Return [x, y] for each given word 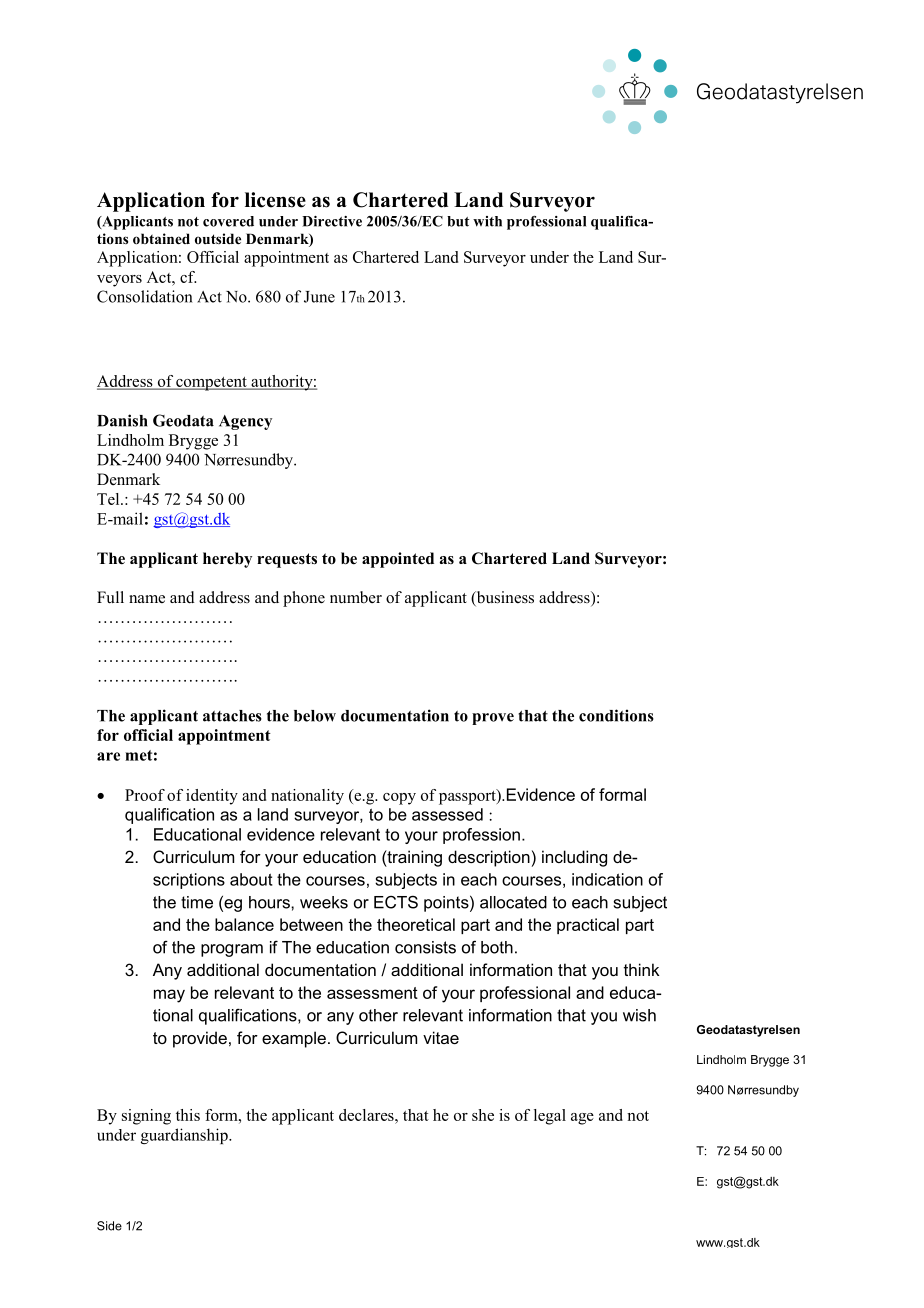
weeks [324, 902]
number [356, 597]
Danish [122, 420]
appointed [398, 560]
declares [367, 1115]
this [188, 1115]
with [487, 221]
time [197, 902]
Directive [332, 221]
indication [607, 879]
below [315, 716]
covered [228, 221]
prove [493, 719]
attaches [232, 716]
